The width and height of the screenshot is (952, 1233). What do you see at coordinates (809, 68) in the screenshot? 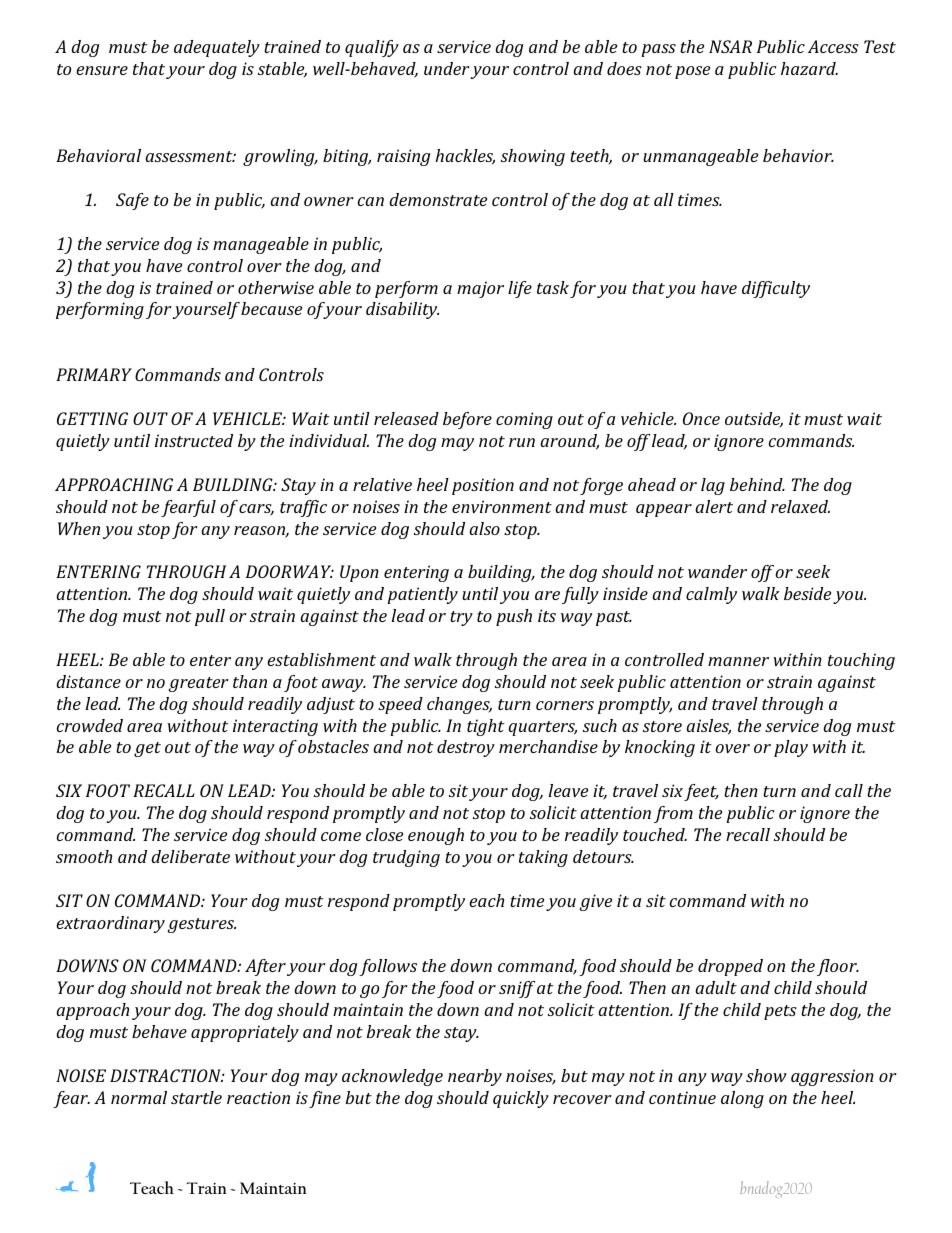
I see `hazard` at bounding box center [809, 68].
